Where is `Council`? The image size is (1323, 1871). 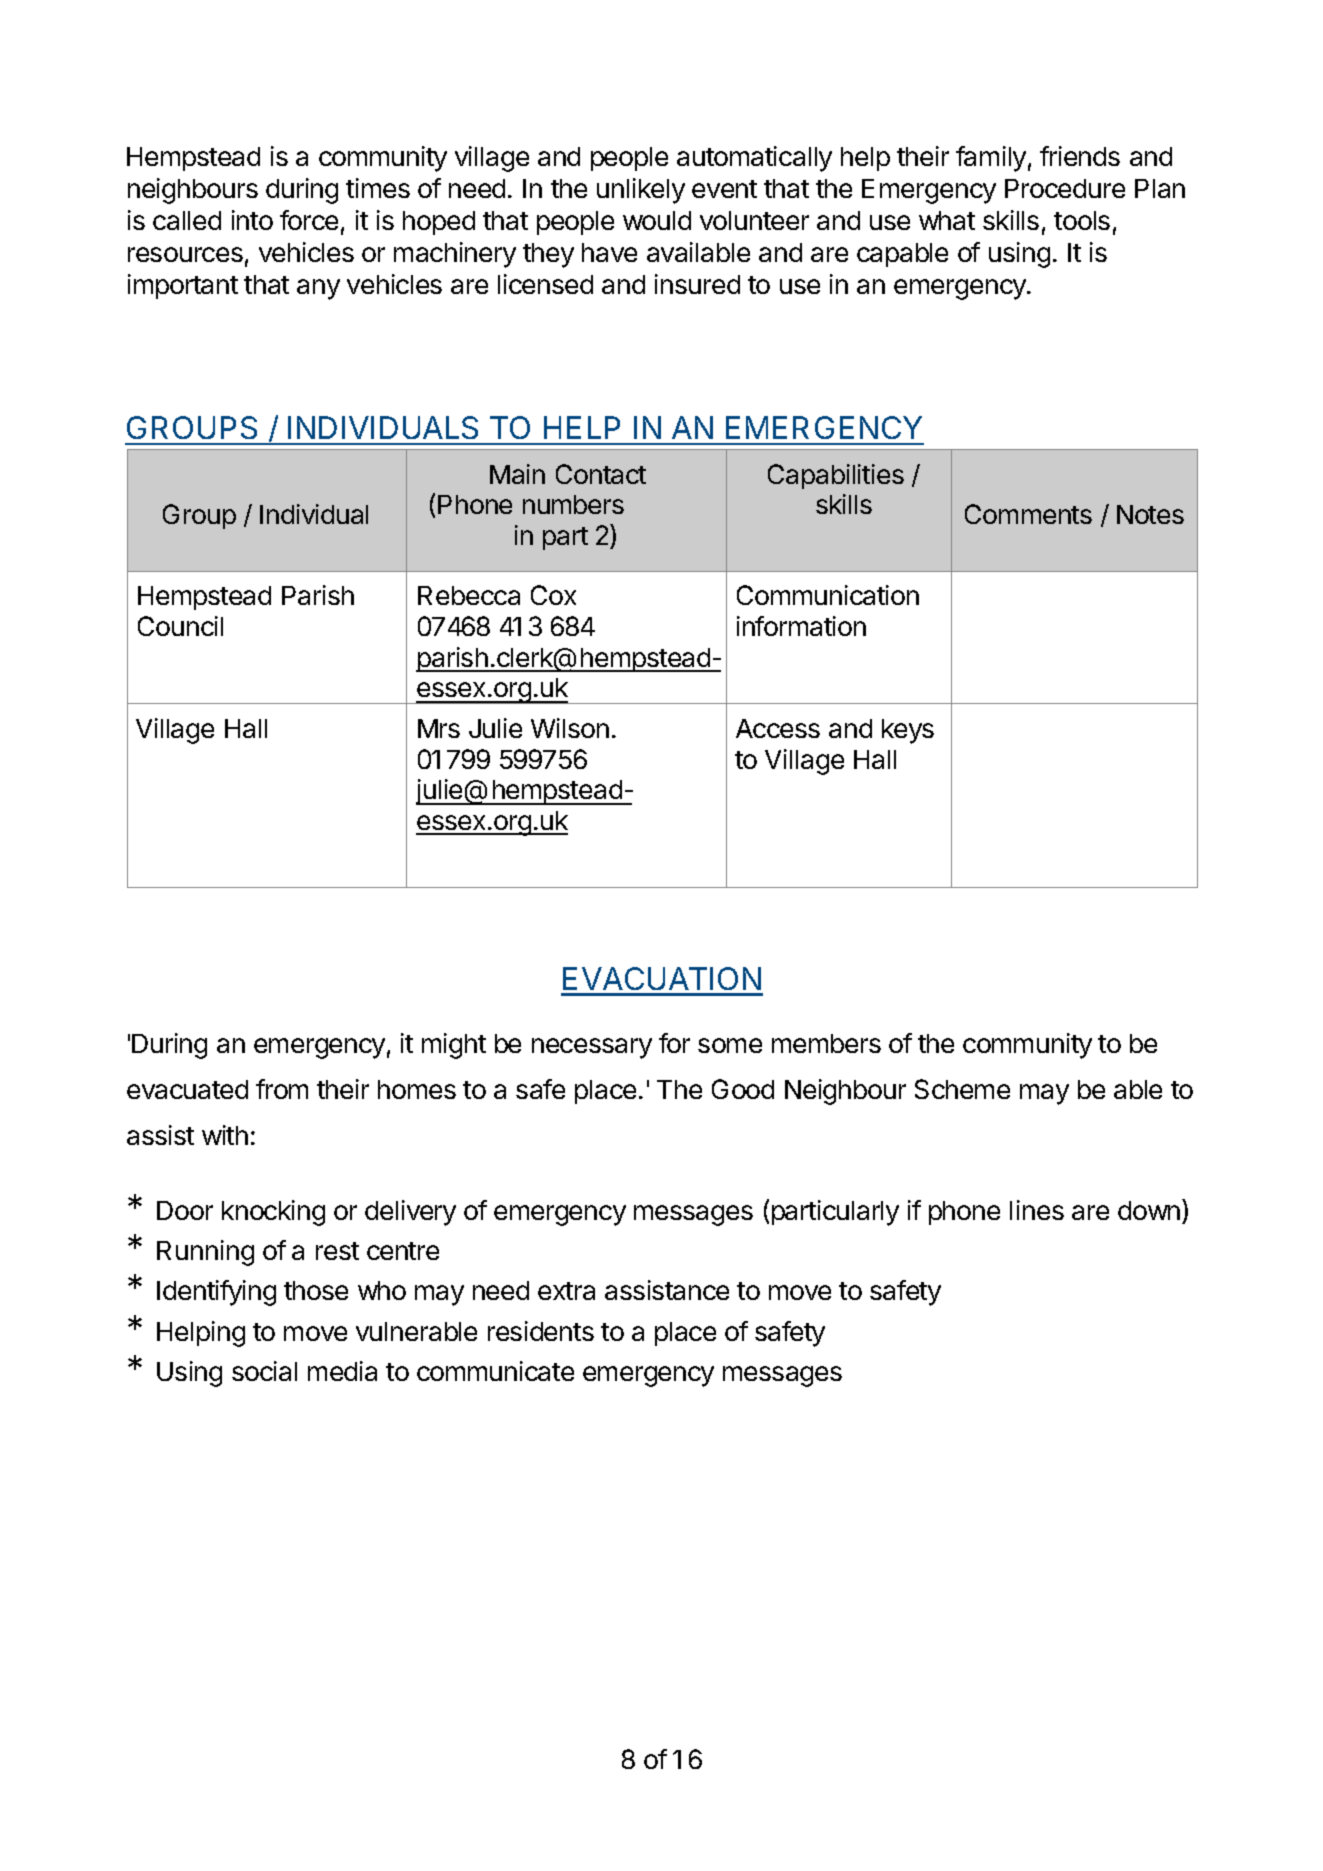 Council is located at coordinates (180, 626).
